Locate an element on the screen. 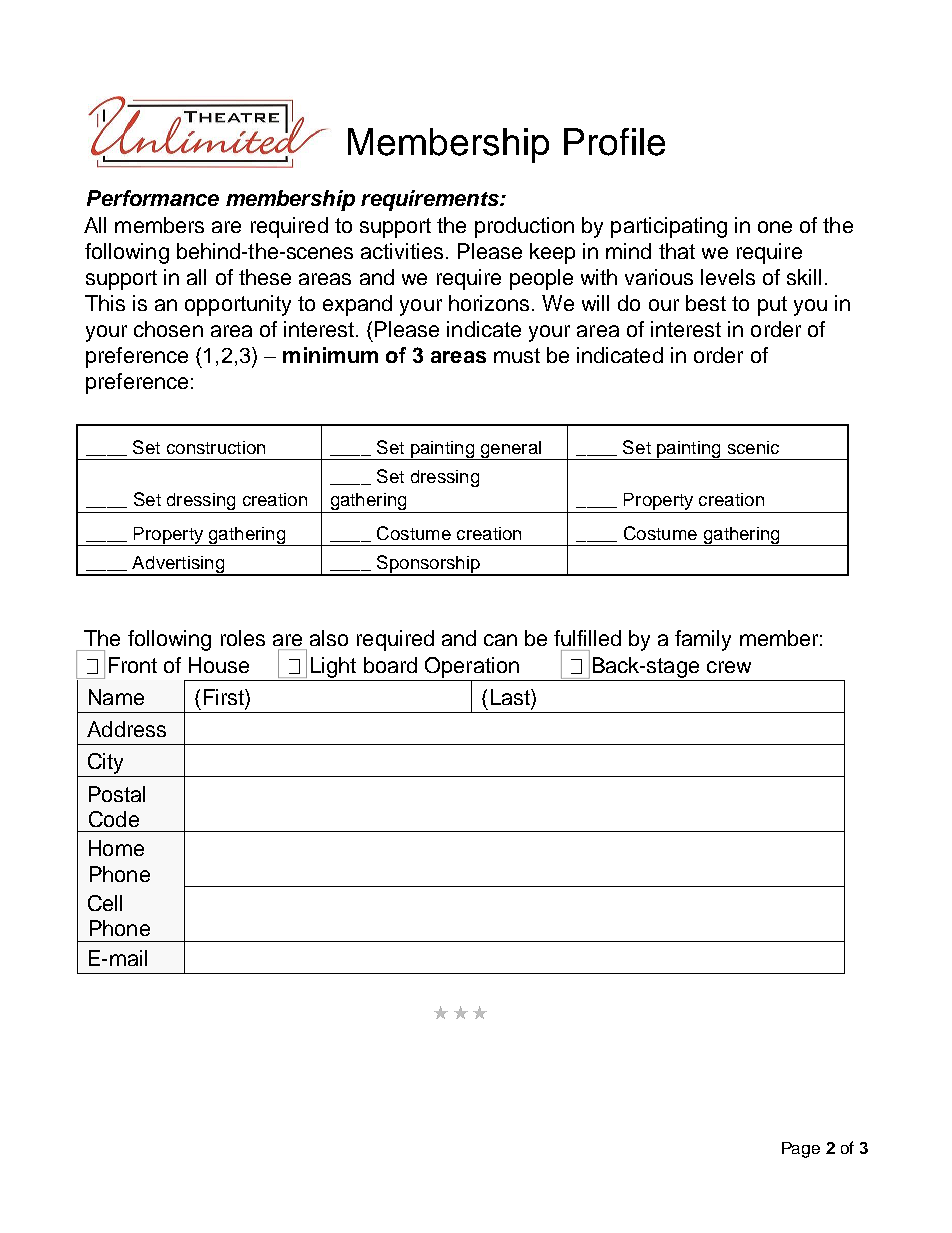  Page is located at coordinates (801, 1150).
